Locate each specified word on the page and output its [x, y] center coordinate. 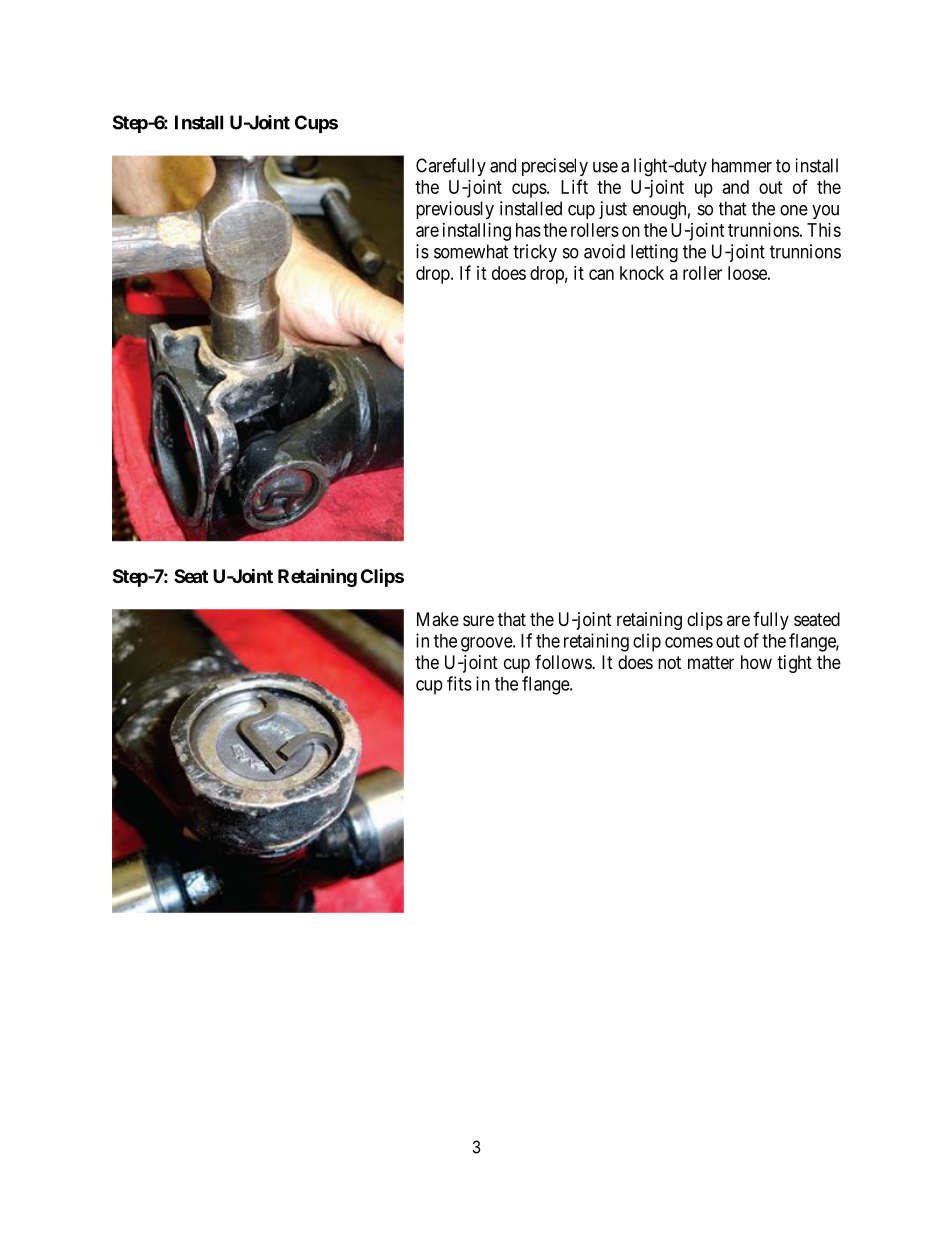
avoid [604, 251]
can [601, 274]
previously [455, 210]
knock [642, 273]
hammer [742, 165]
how [756, 662]
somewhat [471, 251]
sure [478, 620]
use [605, 167]
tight [794, 664]
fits [459, 683]
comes [689, 642]
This [824, 230]
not [669, 662]
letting [654, 253]
